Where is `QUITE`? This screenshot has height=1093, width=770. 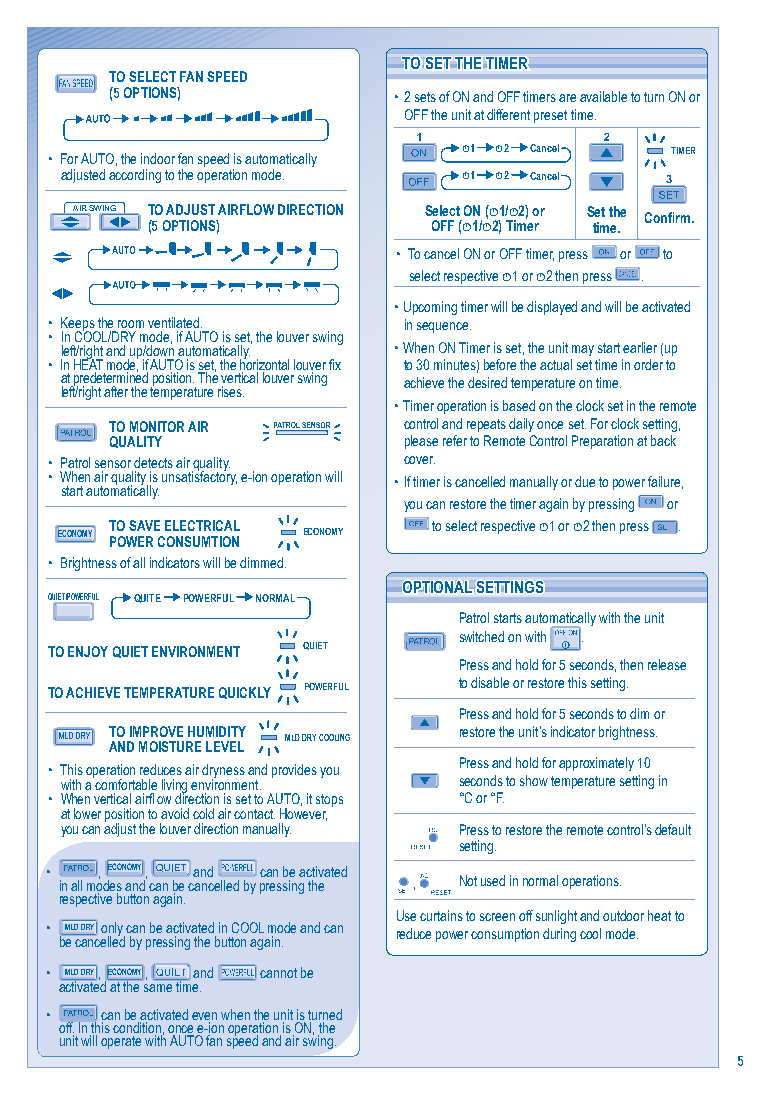
QUITE is located at coordinates (147, 598).
